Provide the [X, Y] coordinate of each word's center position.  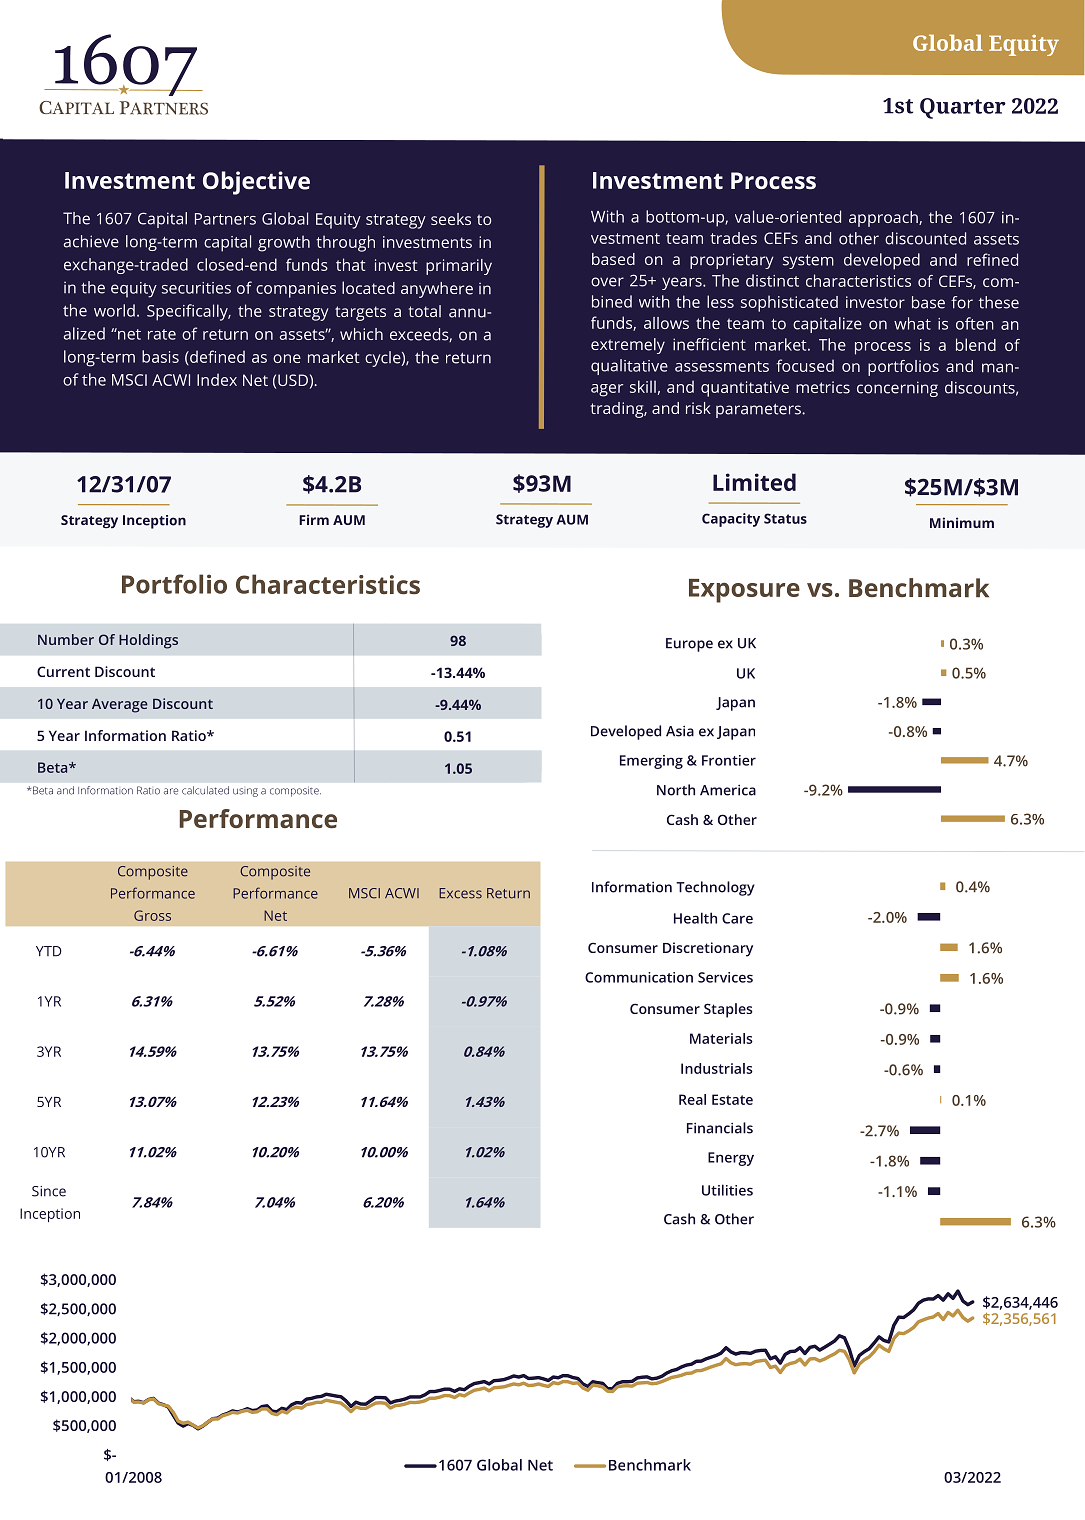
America [728, 790]
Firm [314, 519]
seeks [451, 219]
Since [49, 1191]
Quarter [963, 108]
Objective [256, 183]
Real [692, 1099]
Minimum [962, 522]
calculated [205, 790]
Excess [460, 893]
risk [698, 408]
